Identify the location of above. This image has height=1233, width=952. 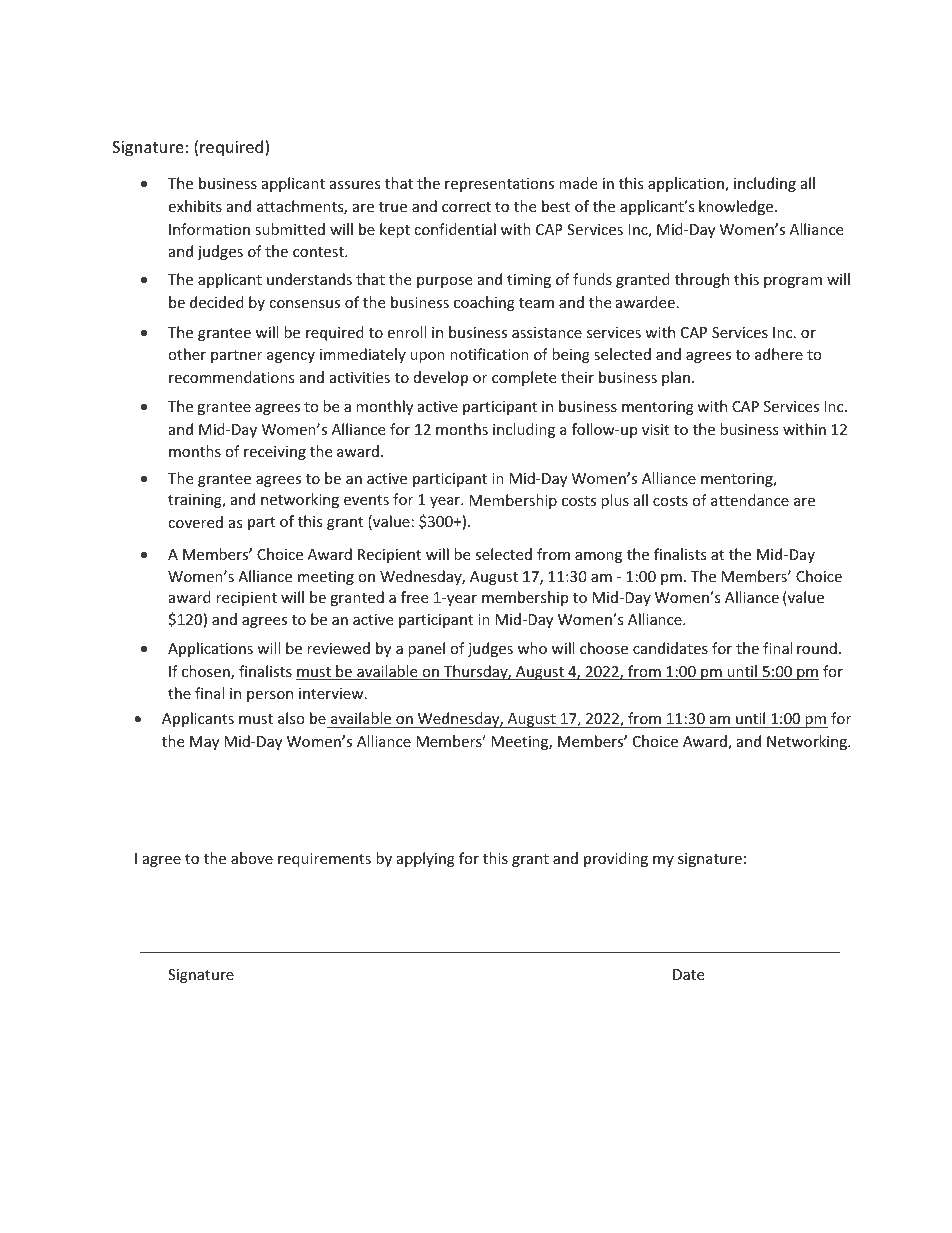
(252, 858).
